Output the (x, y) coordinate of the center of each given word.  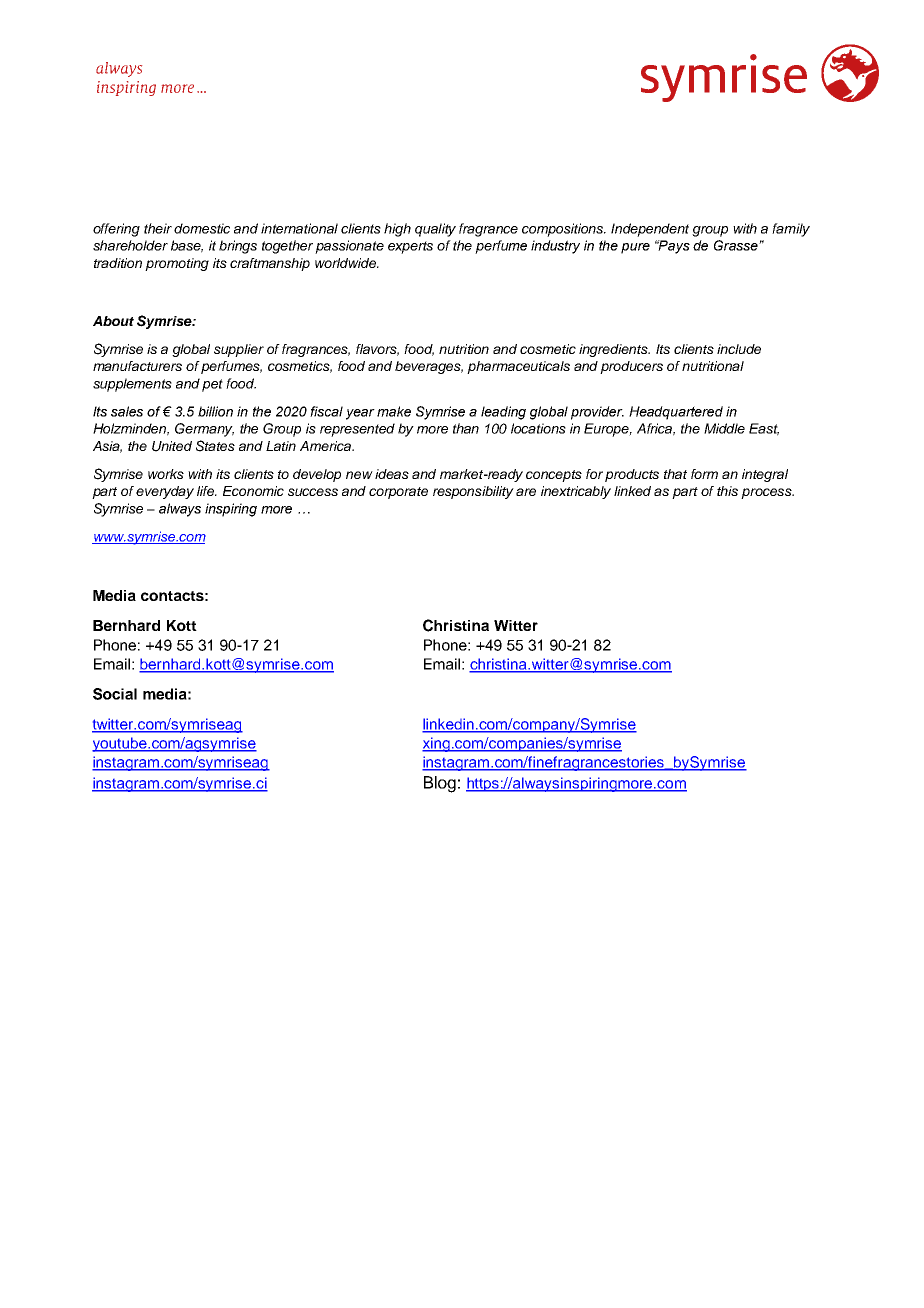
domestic (202, 228)
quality (435, 230)
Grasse (737, 245)
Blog (440, 784)
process (767, 493)
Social (115, 694)
